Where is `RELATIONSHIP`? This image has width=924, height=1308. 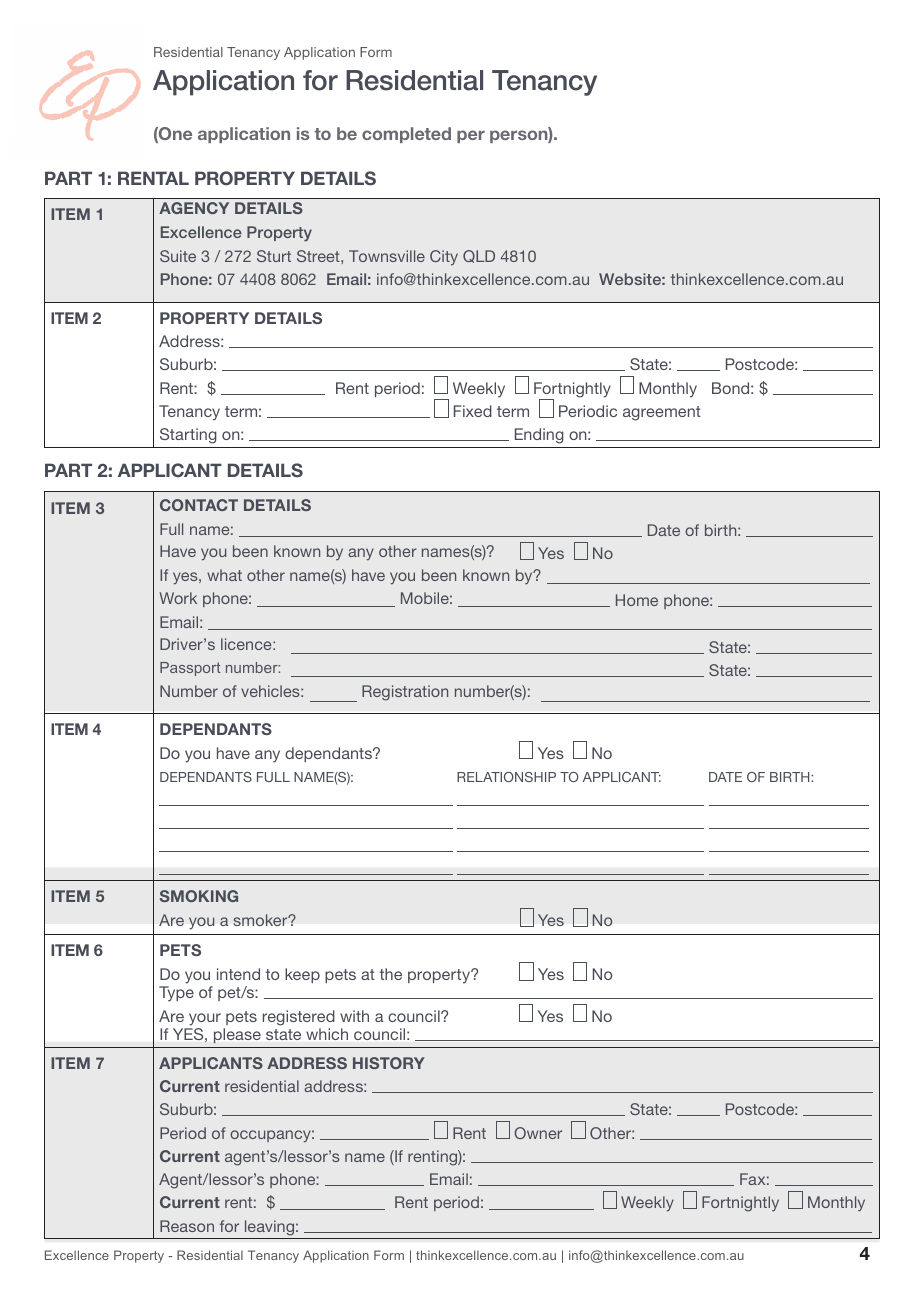 RELATIONSHIP is located at coordinates (506, 777).
